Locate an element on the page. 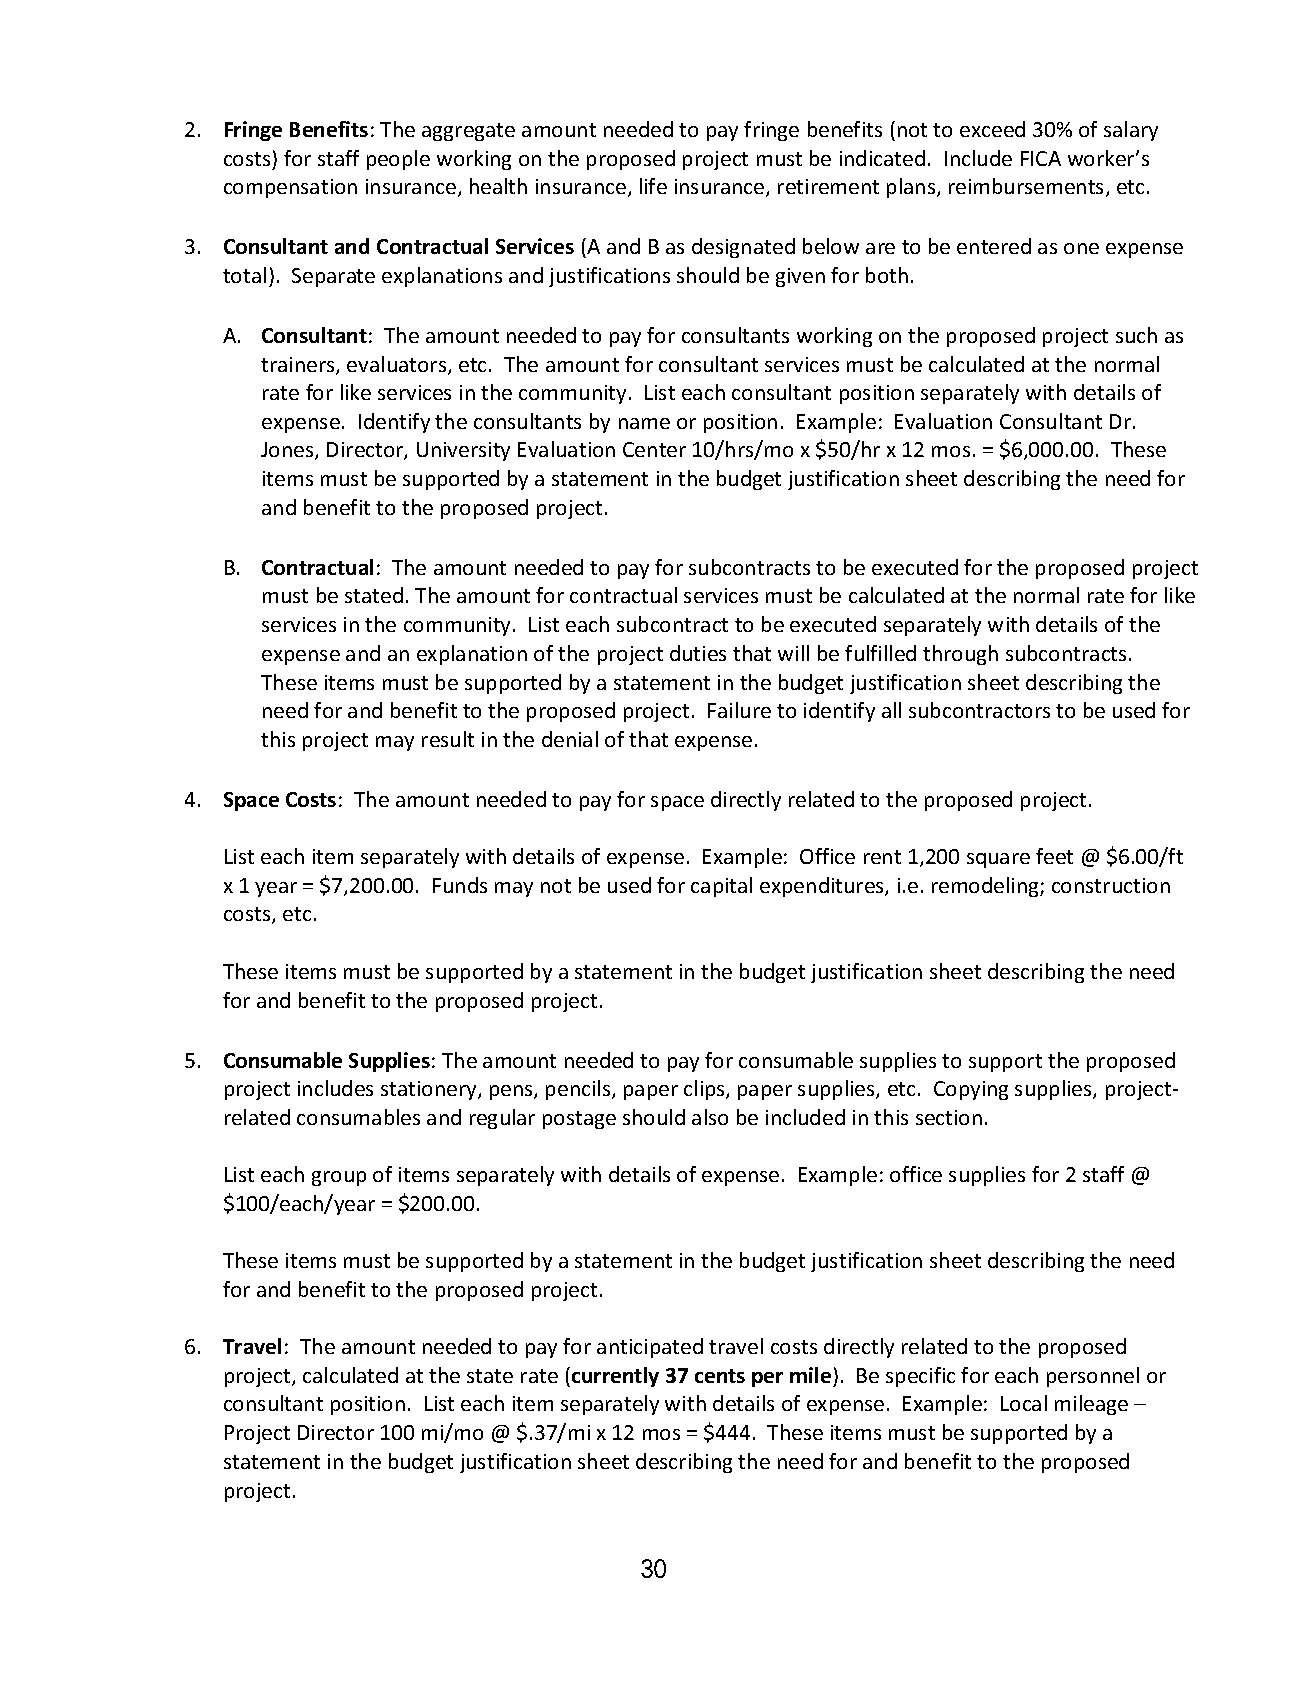  Jones is located at coordinates (288, 451).
